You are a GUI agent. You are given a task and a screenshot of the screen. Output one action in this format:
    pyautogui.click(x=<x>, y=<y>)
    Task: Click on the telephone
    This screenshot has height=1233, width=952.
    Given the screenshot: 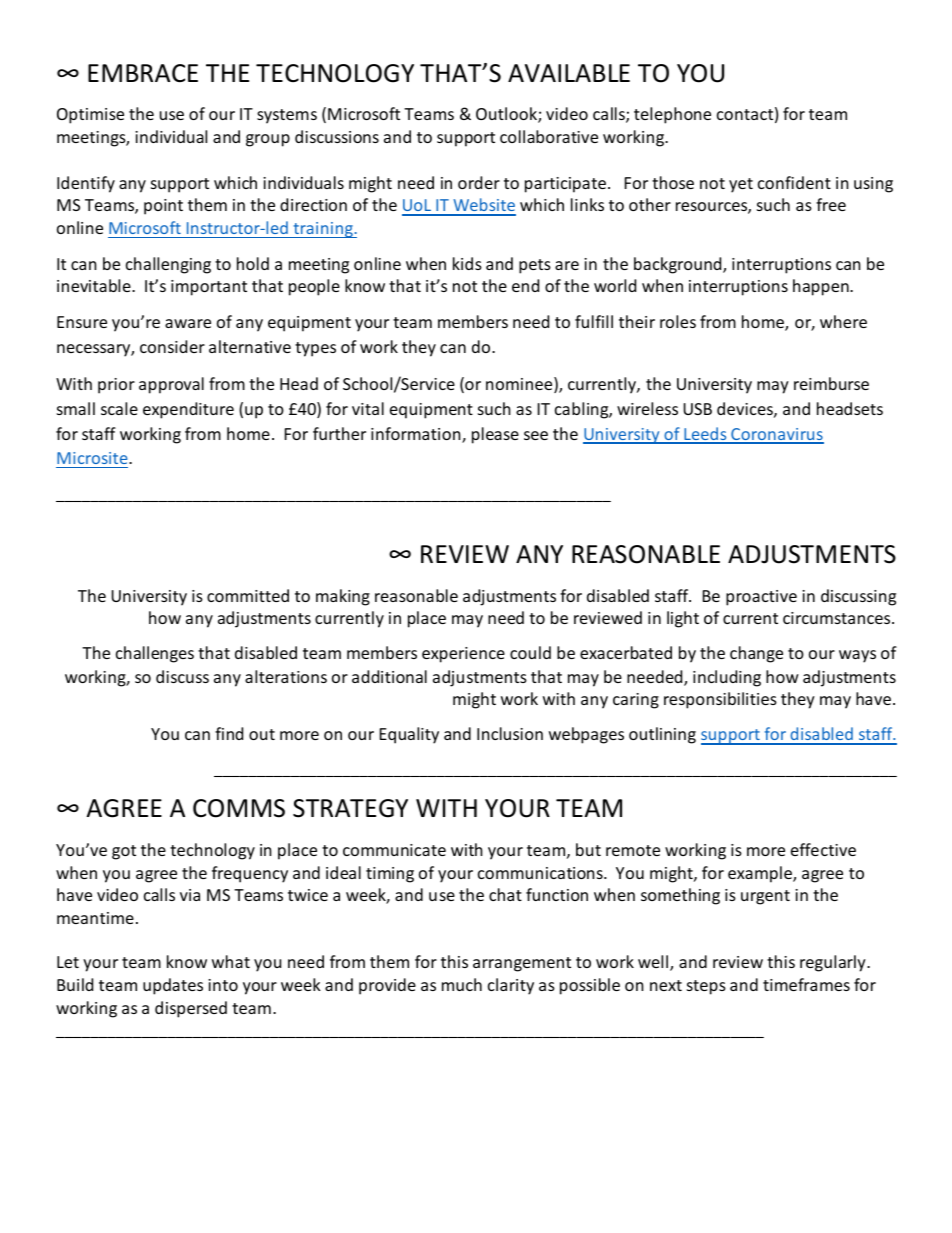 What is the action you would take?
    pyautogui.click(x=672, y=115)
